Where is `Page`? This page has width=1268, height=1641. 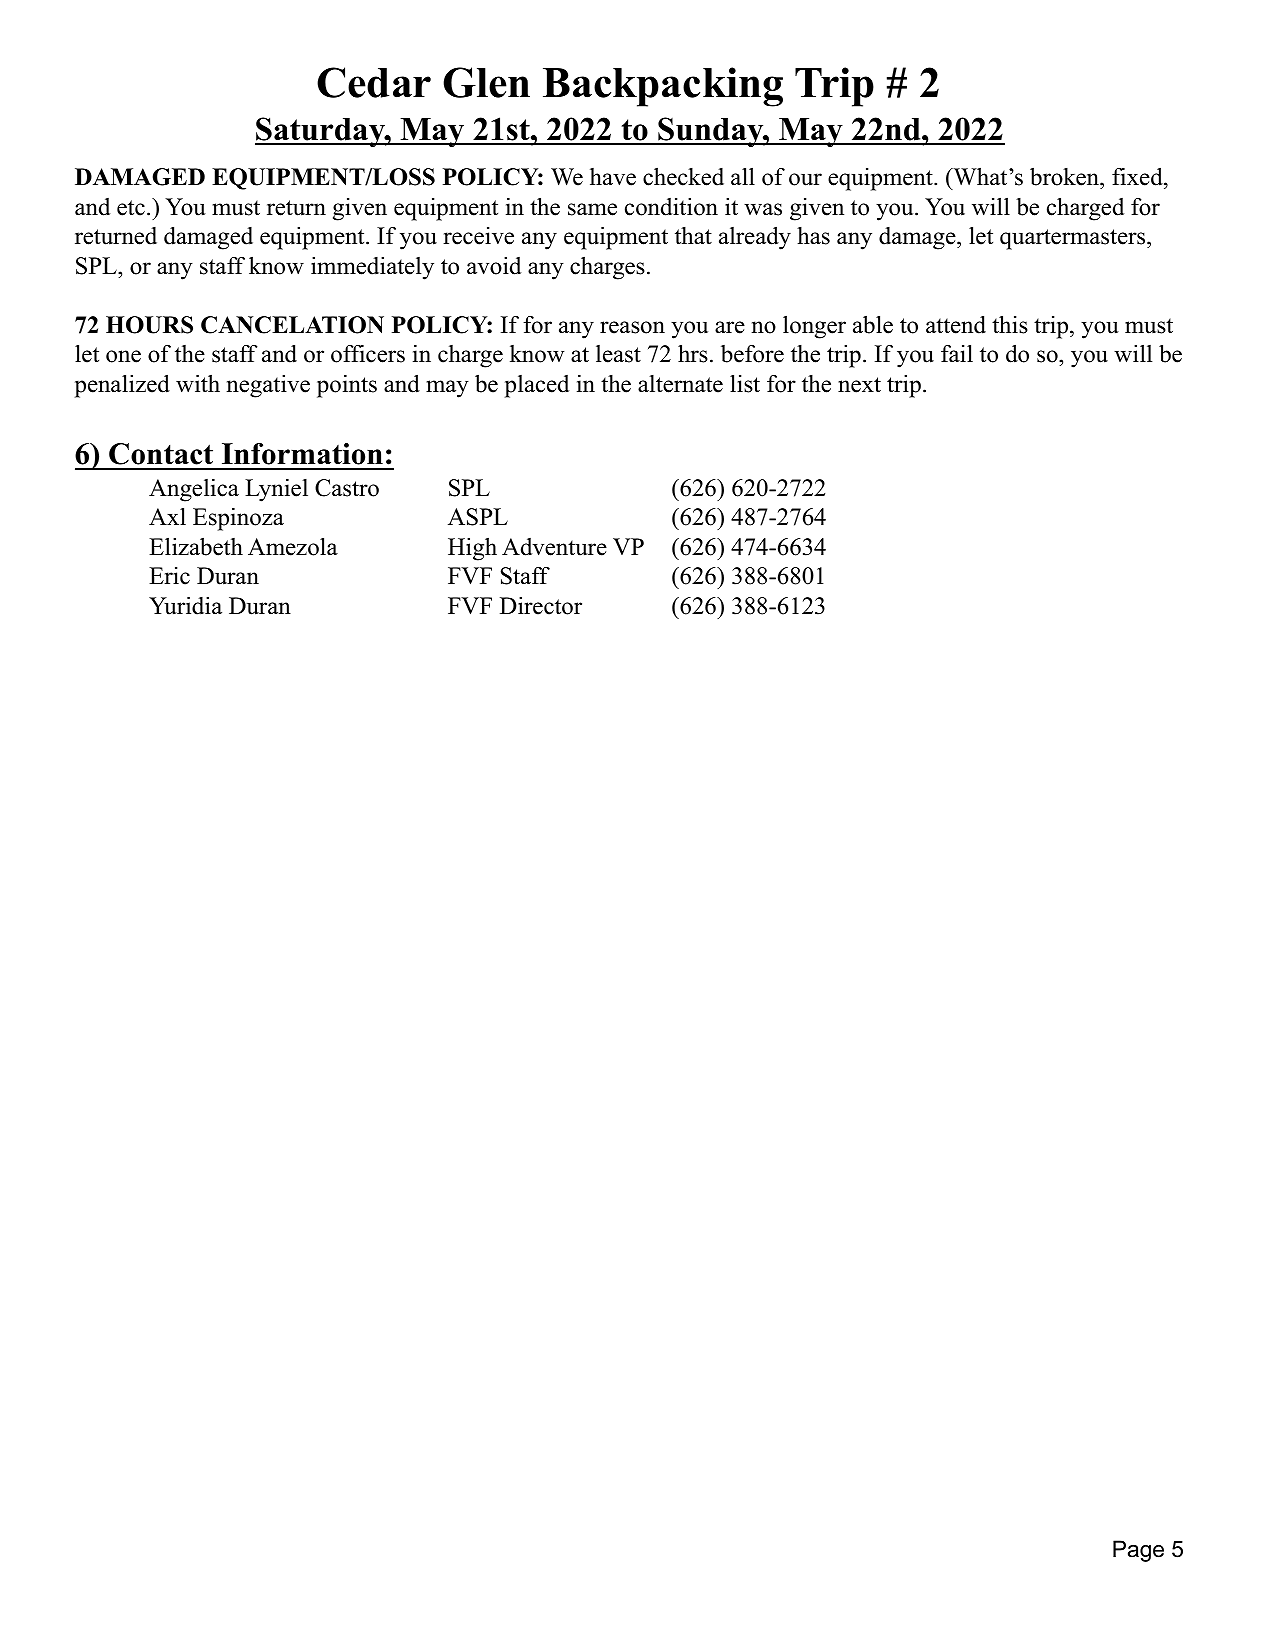 Page is located at coordinates (1138, 1551).
